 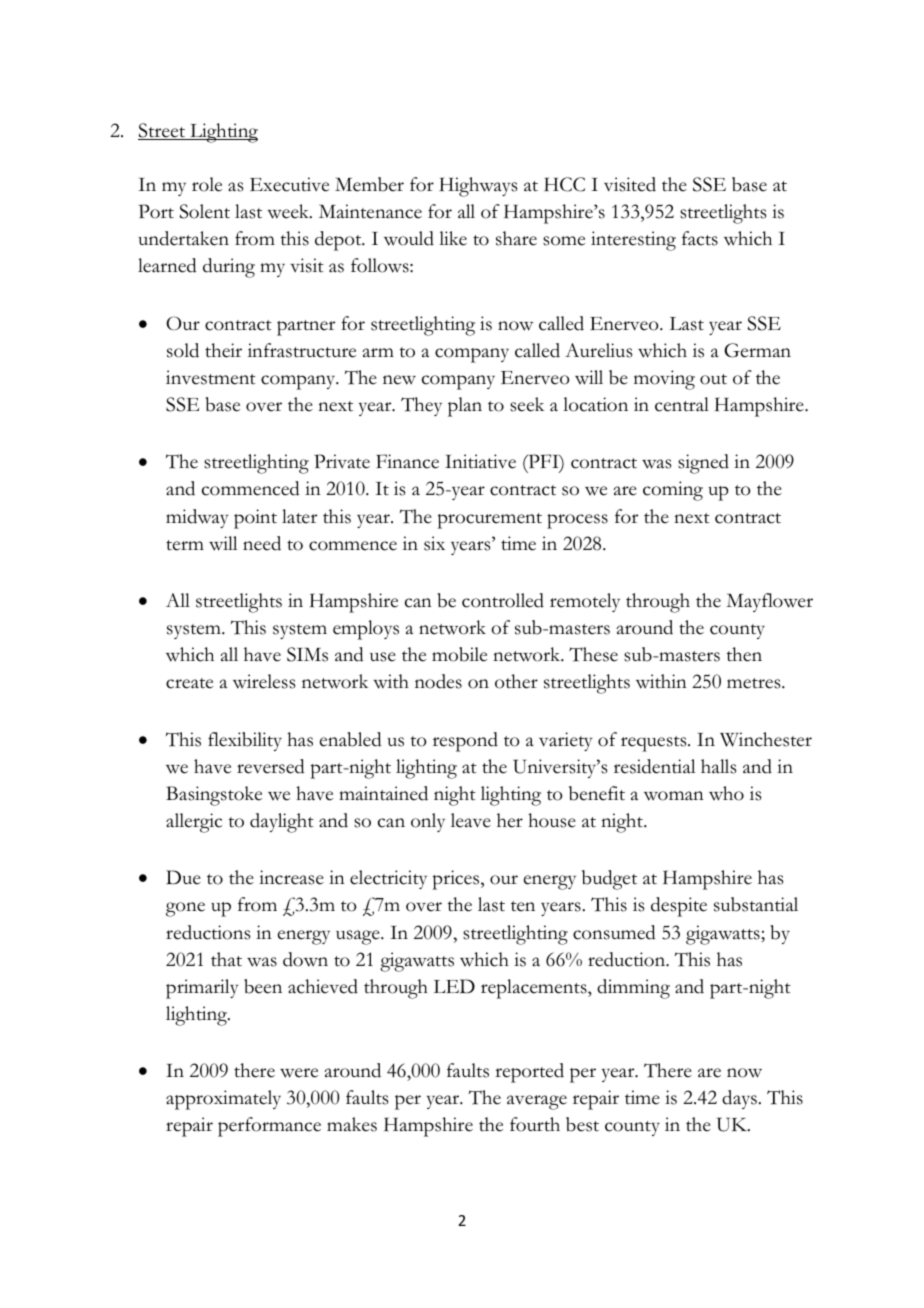 I want to click on facts, so click(x=700, y=238).
